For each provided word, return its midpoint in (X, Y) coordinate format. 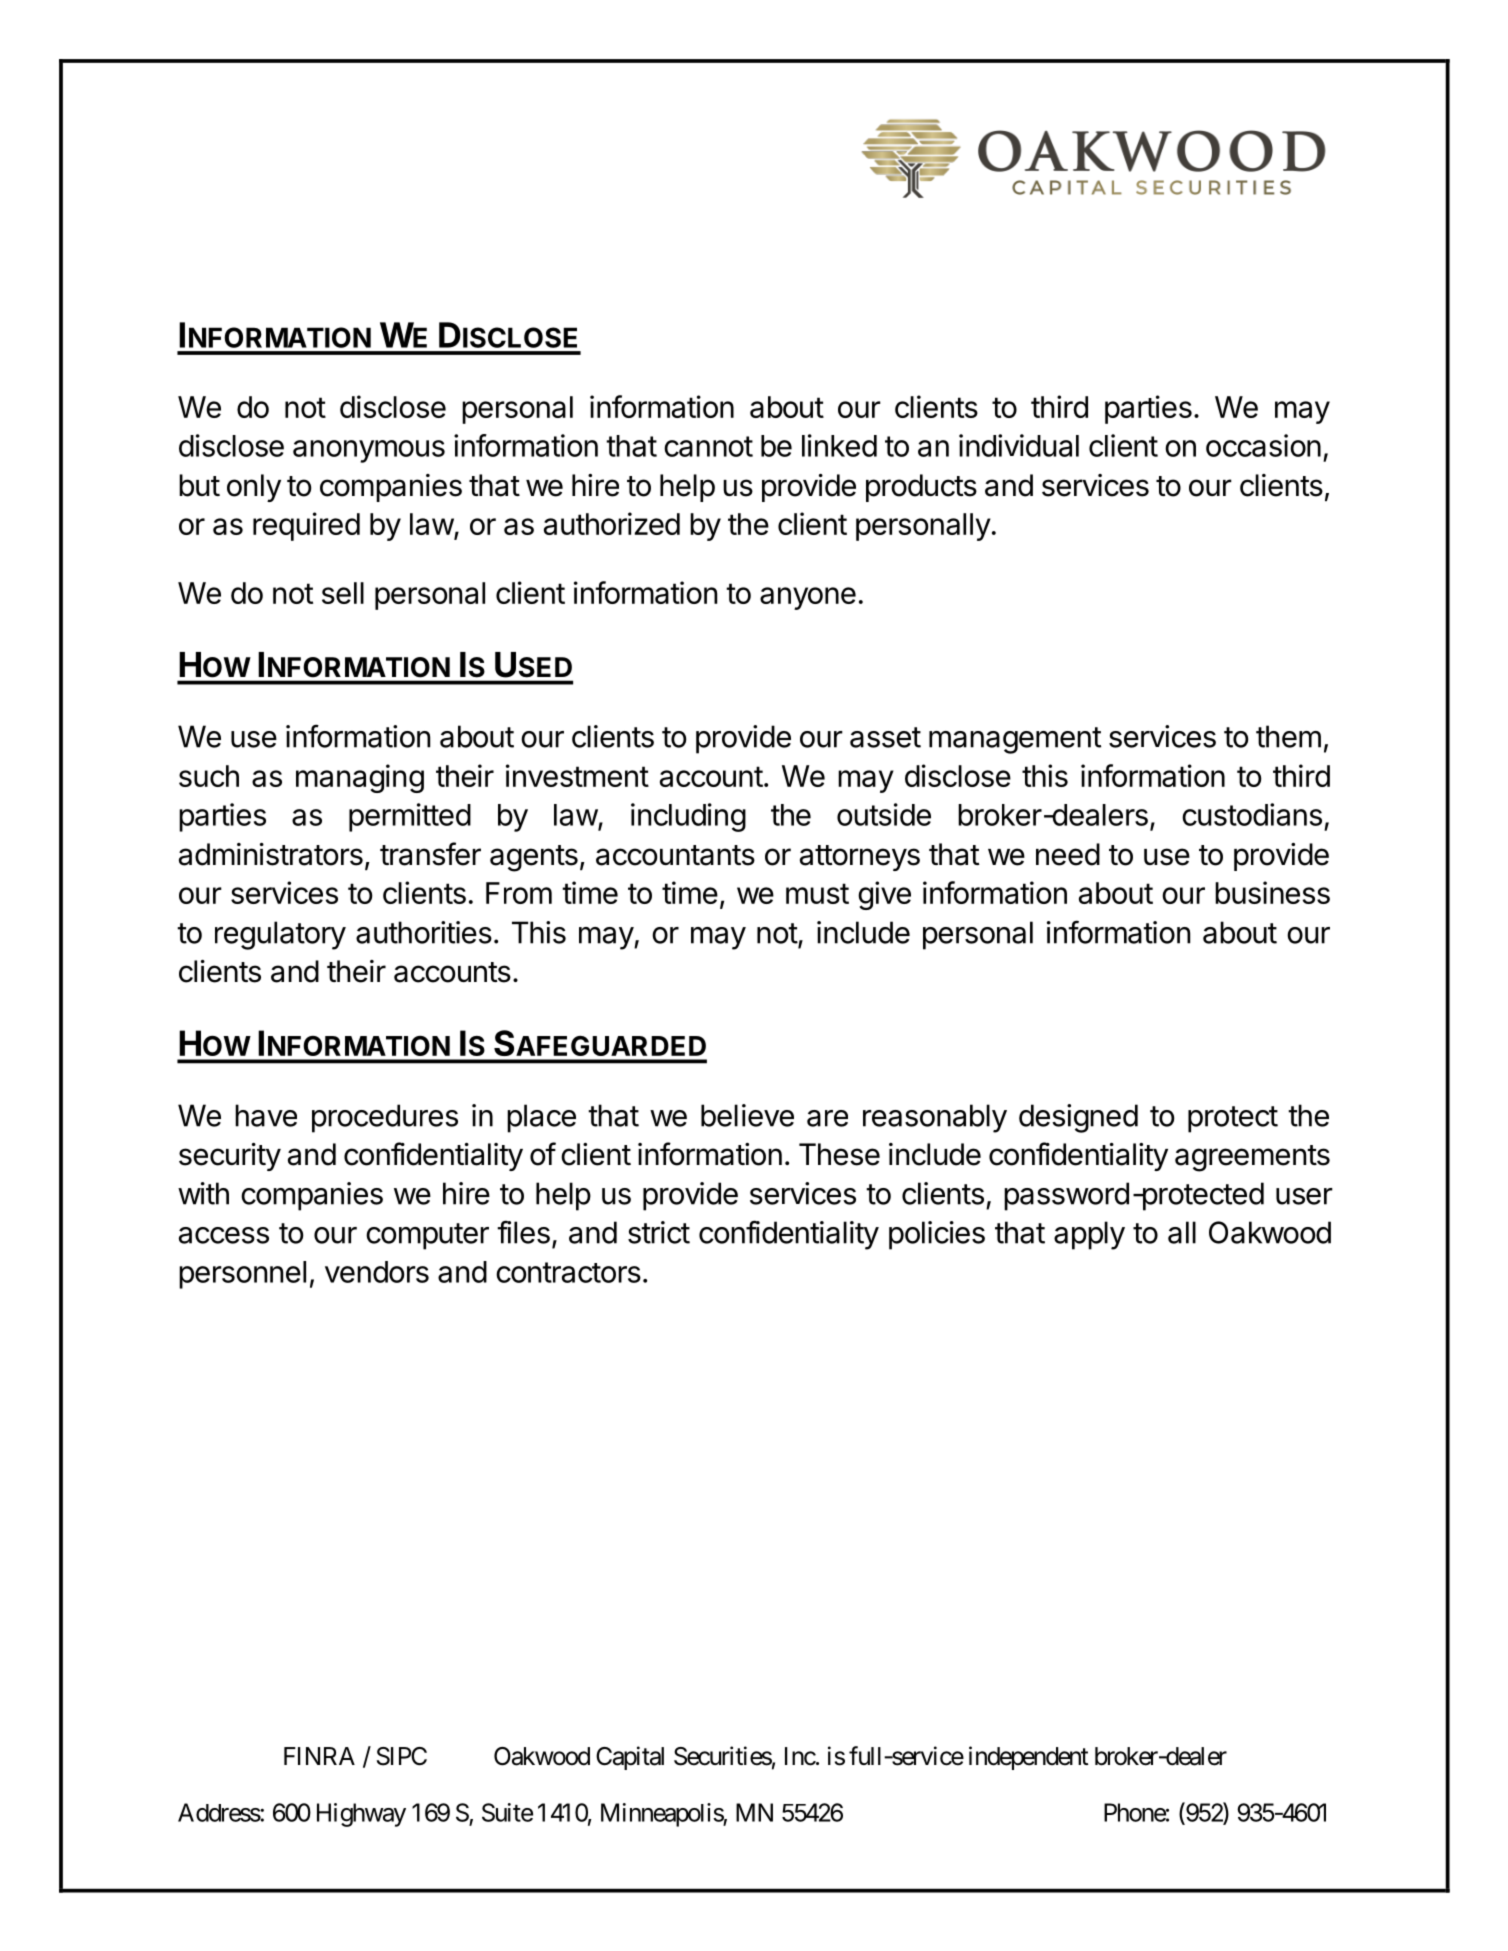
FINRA (319, 1756)
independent (1029, 1758)
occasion (1263, 445)
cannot (708, 446)
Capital (630, 1758)
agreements (1252, 1158)
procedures (385, 1118)
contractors (568, 1272)
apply (1089, 1235)
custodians (1252, 814)
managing (360, 778)
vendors (377, 1272)
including (688, 817)
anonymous (369, 451)
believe (747, 1115)
